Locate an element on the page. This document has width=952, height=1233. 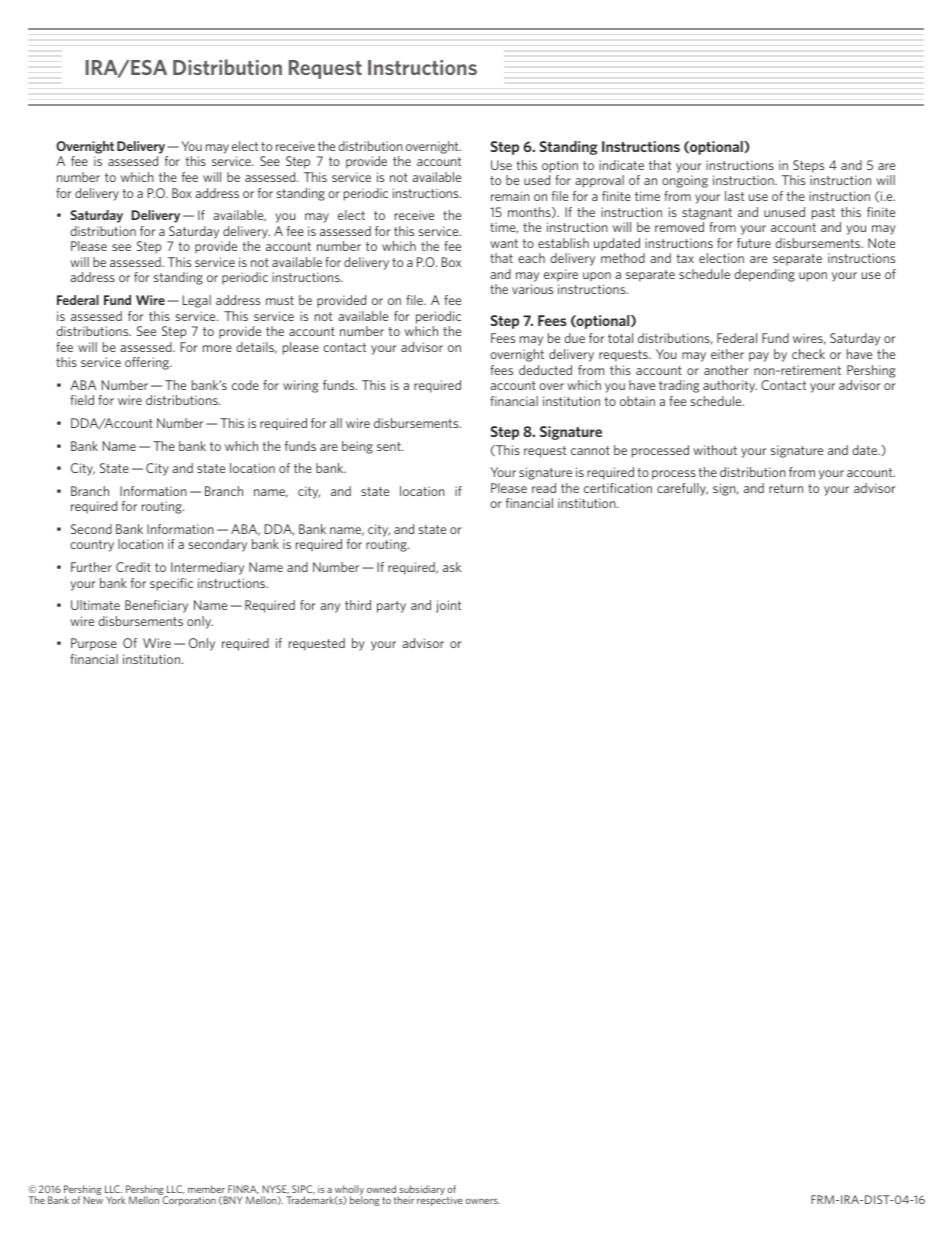
return is located at coordinates (786, 488).
